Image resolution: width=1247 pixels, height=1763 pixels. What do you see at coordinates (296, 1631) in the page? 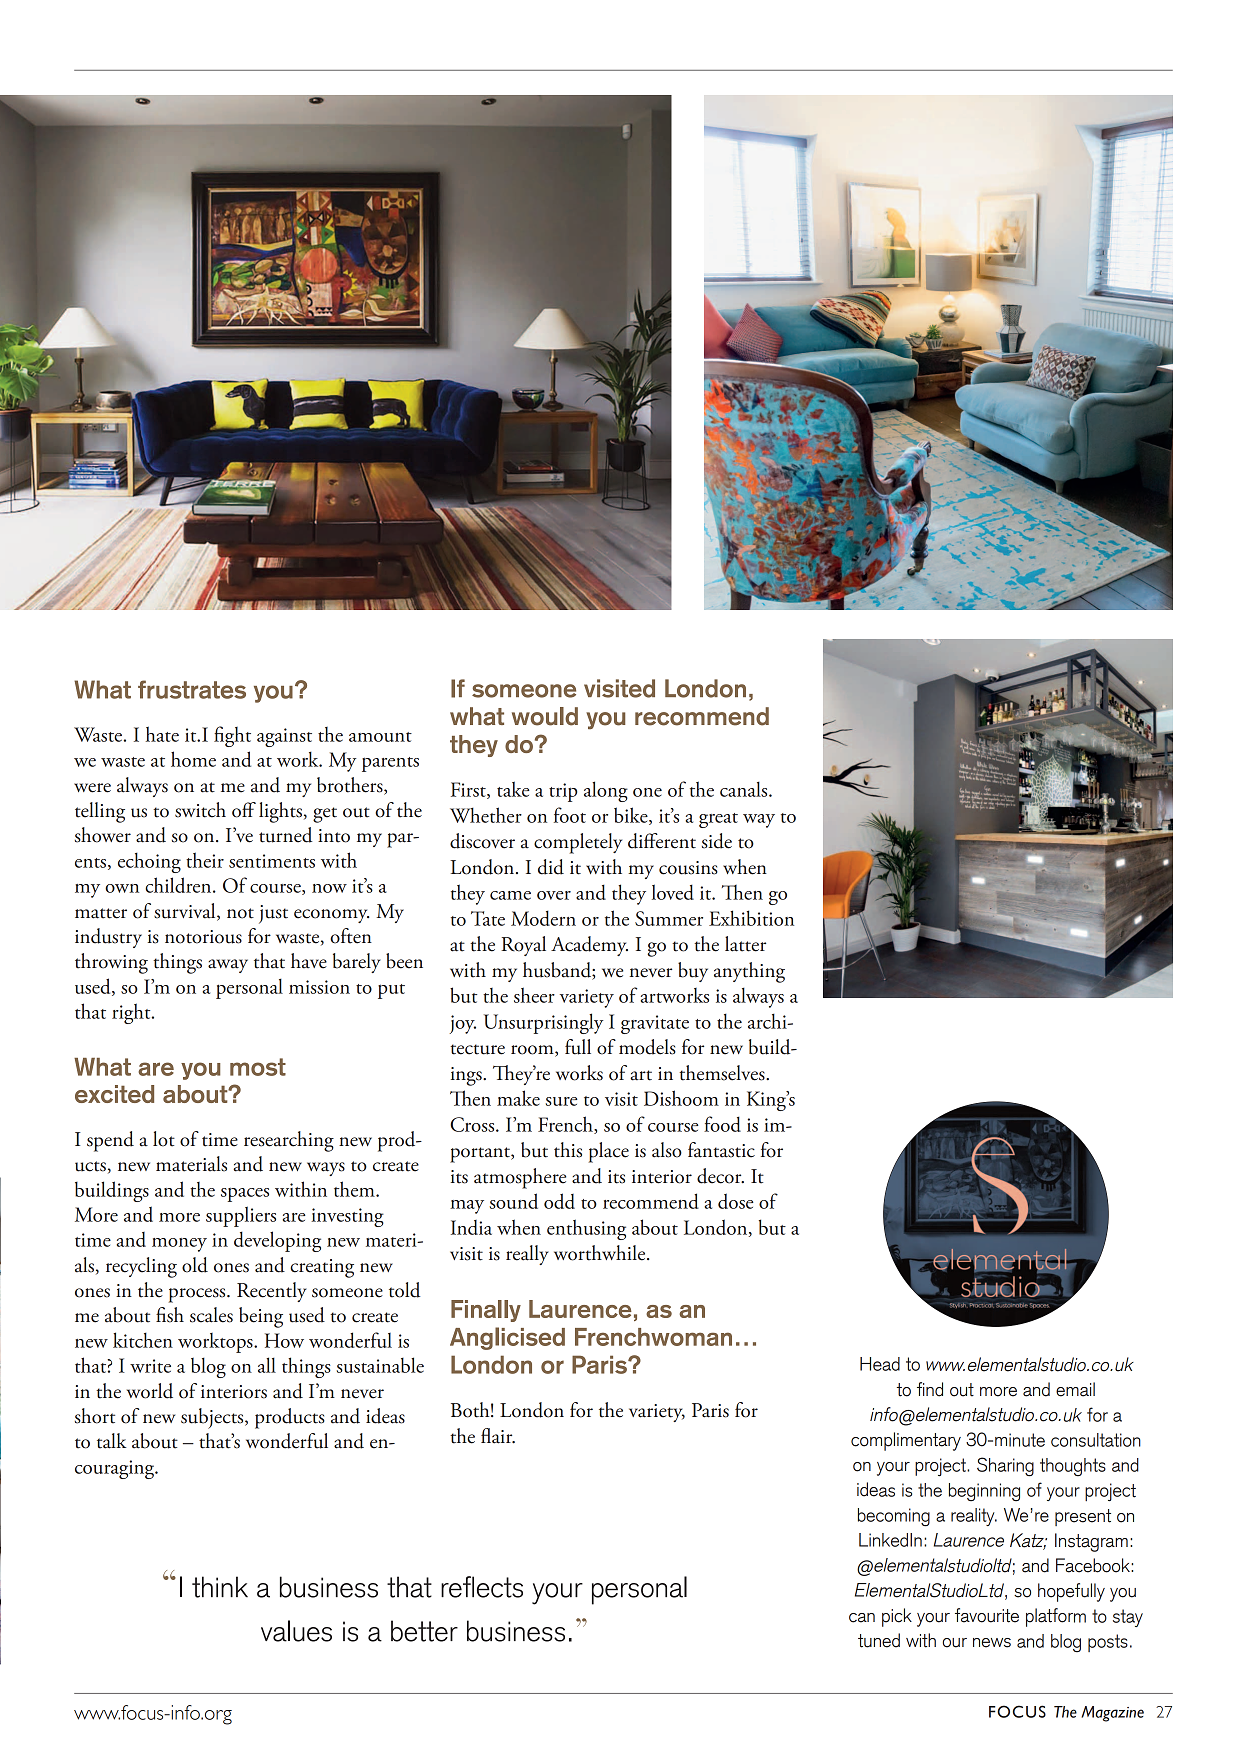
I see `values` at bounding box center [296, 1631].
